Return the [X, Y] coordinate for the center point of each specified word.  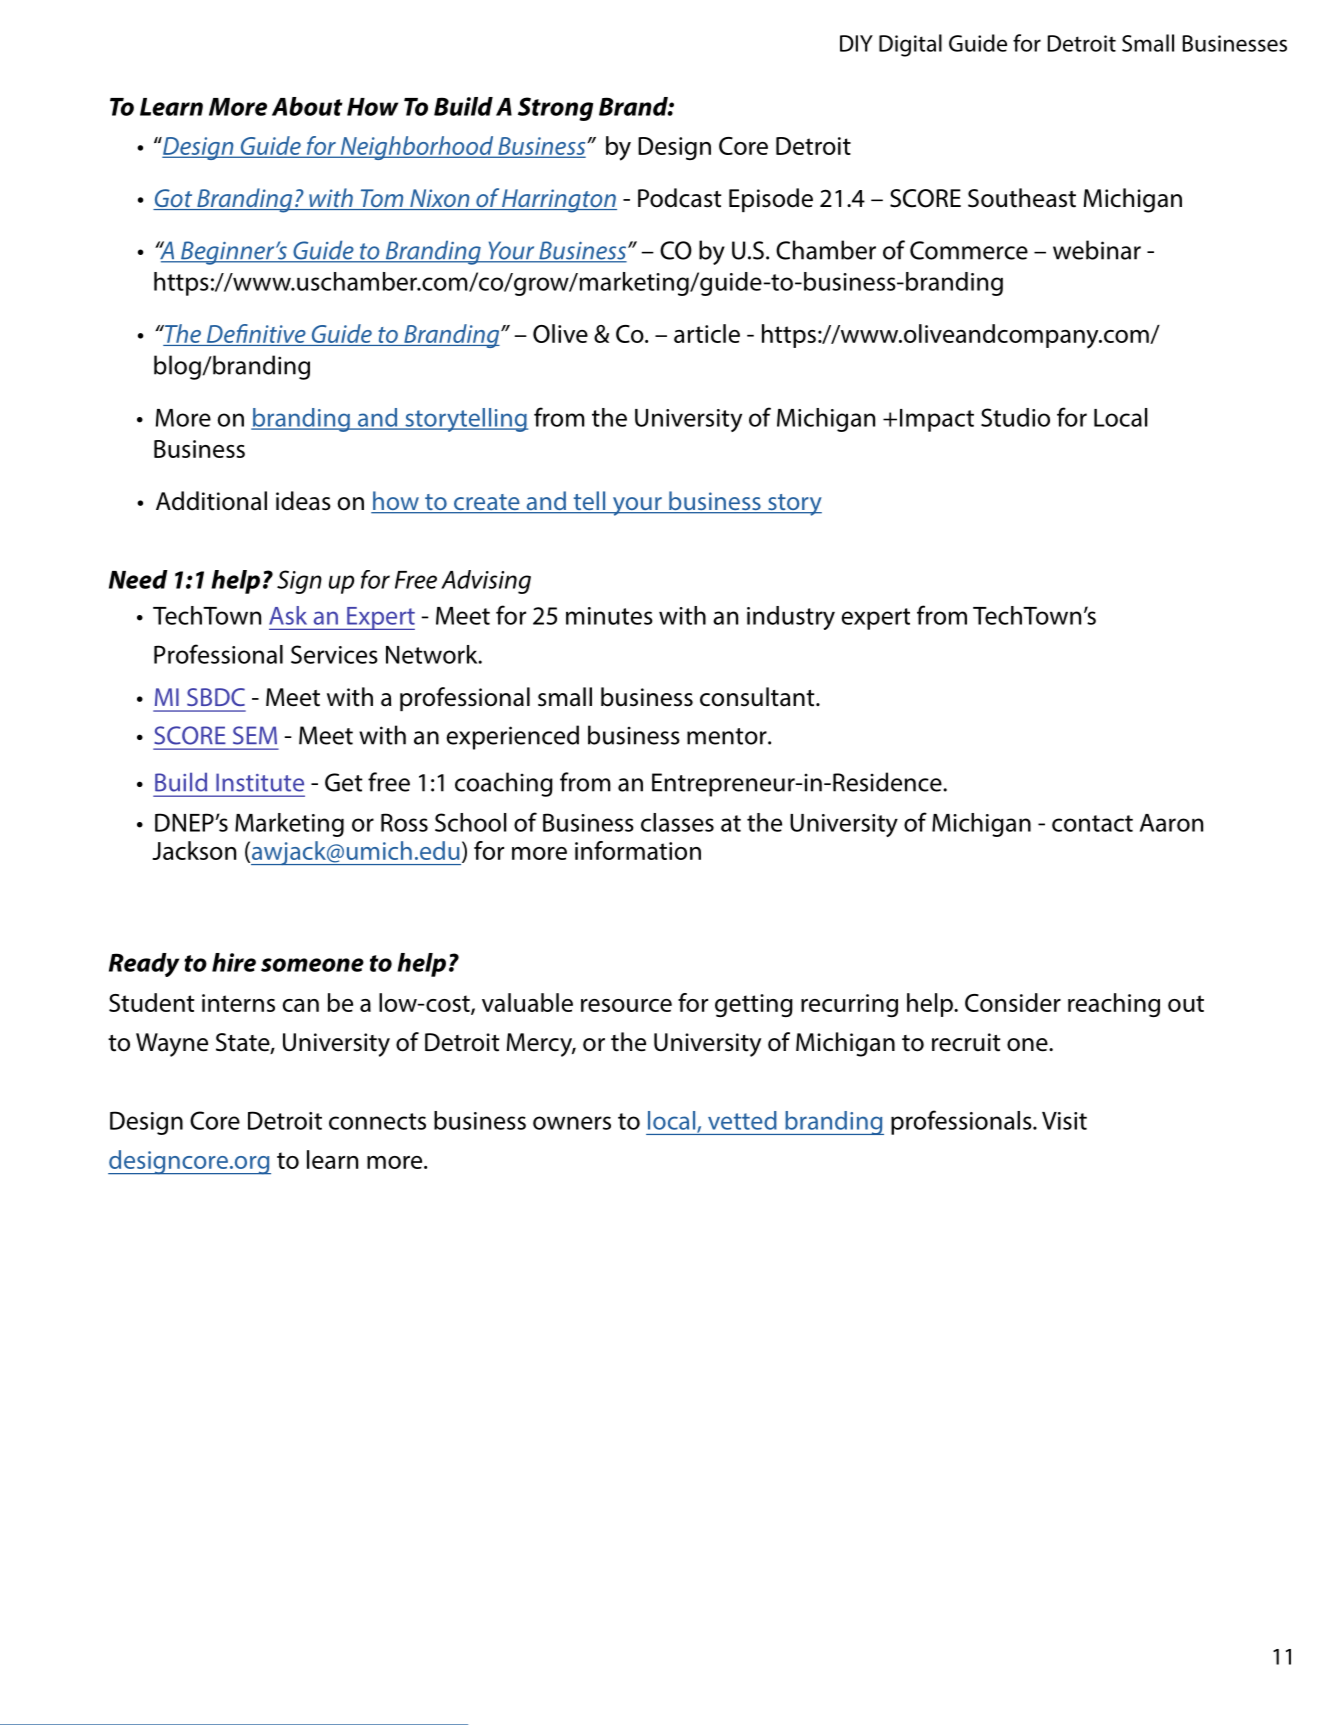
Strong [555, 109]
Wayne [172, 1045]
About [307, 106]
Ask [288, 615]
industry [791, 618]
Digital [910, 45]
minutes [609, 616]
